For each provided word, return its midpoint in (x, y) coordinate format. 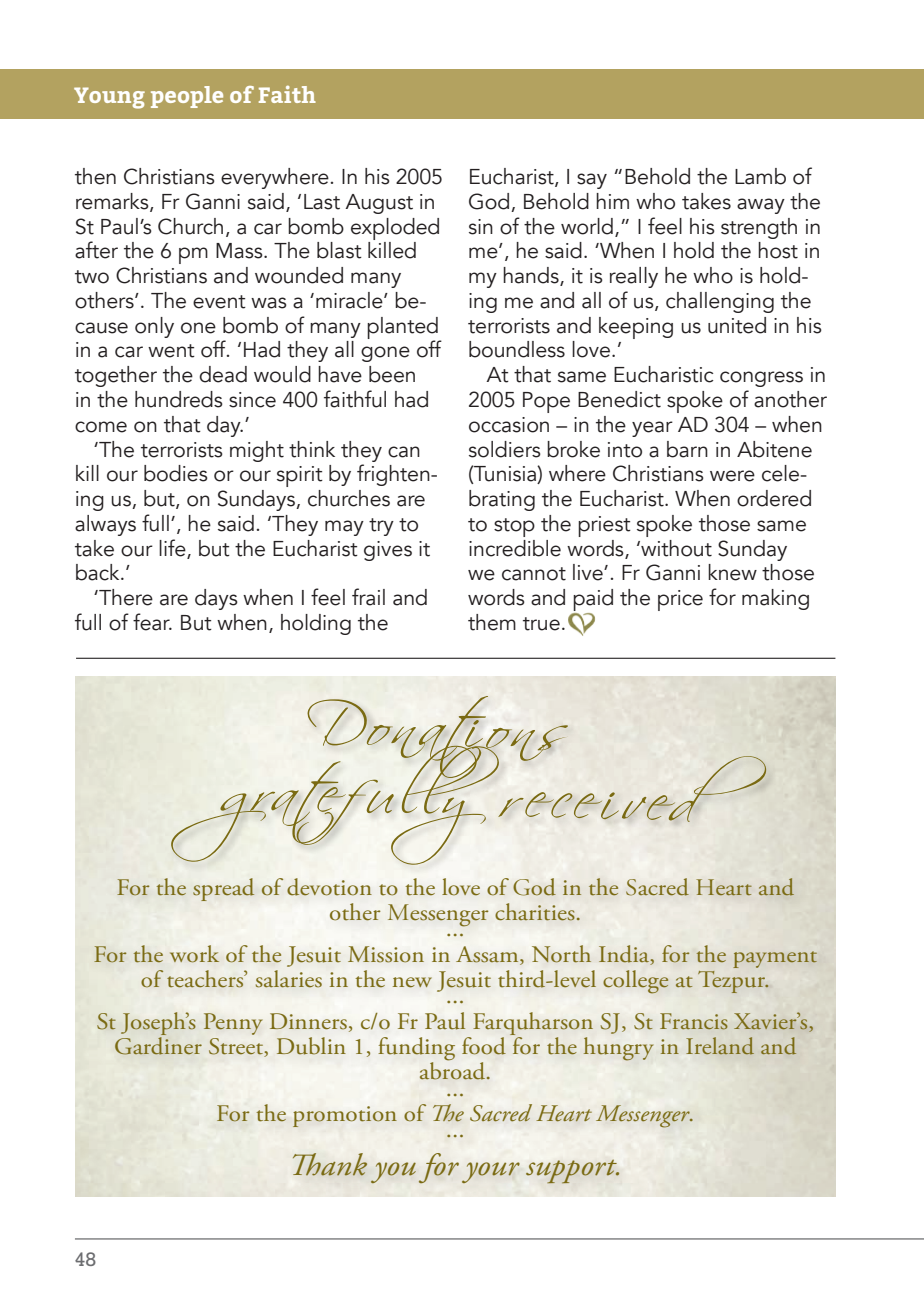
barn (687, 449)
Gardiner (158, 1046)
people (187, 97)
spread (223, 889)
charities (535, 912)
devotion (329, 887)
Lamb (760, 176)
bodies (176, 473)
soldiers (505, 449)
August (379, 204)
